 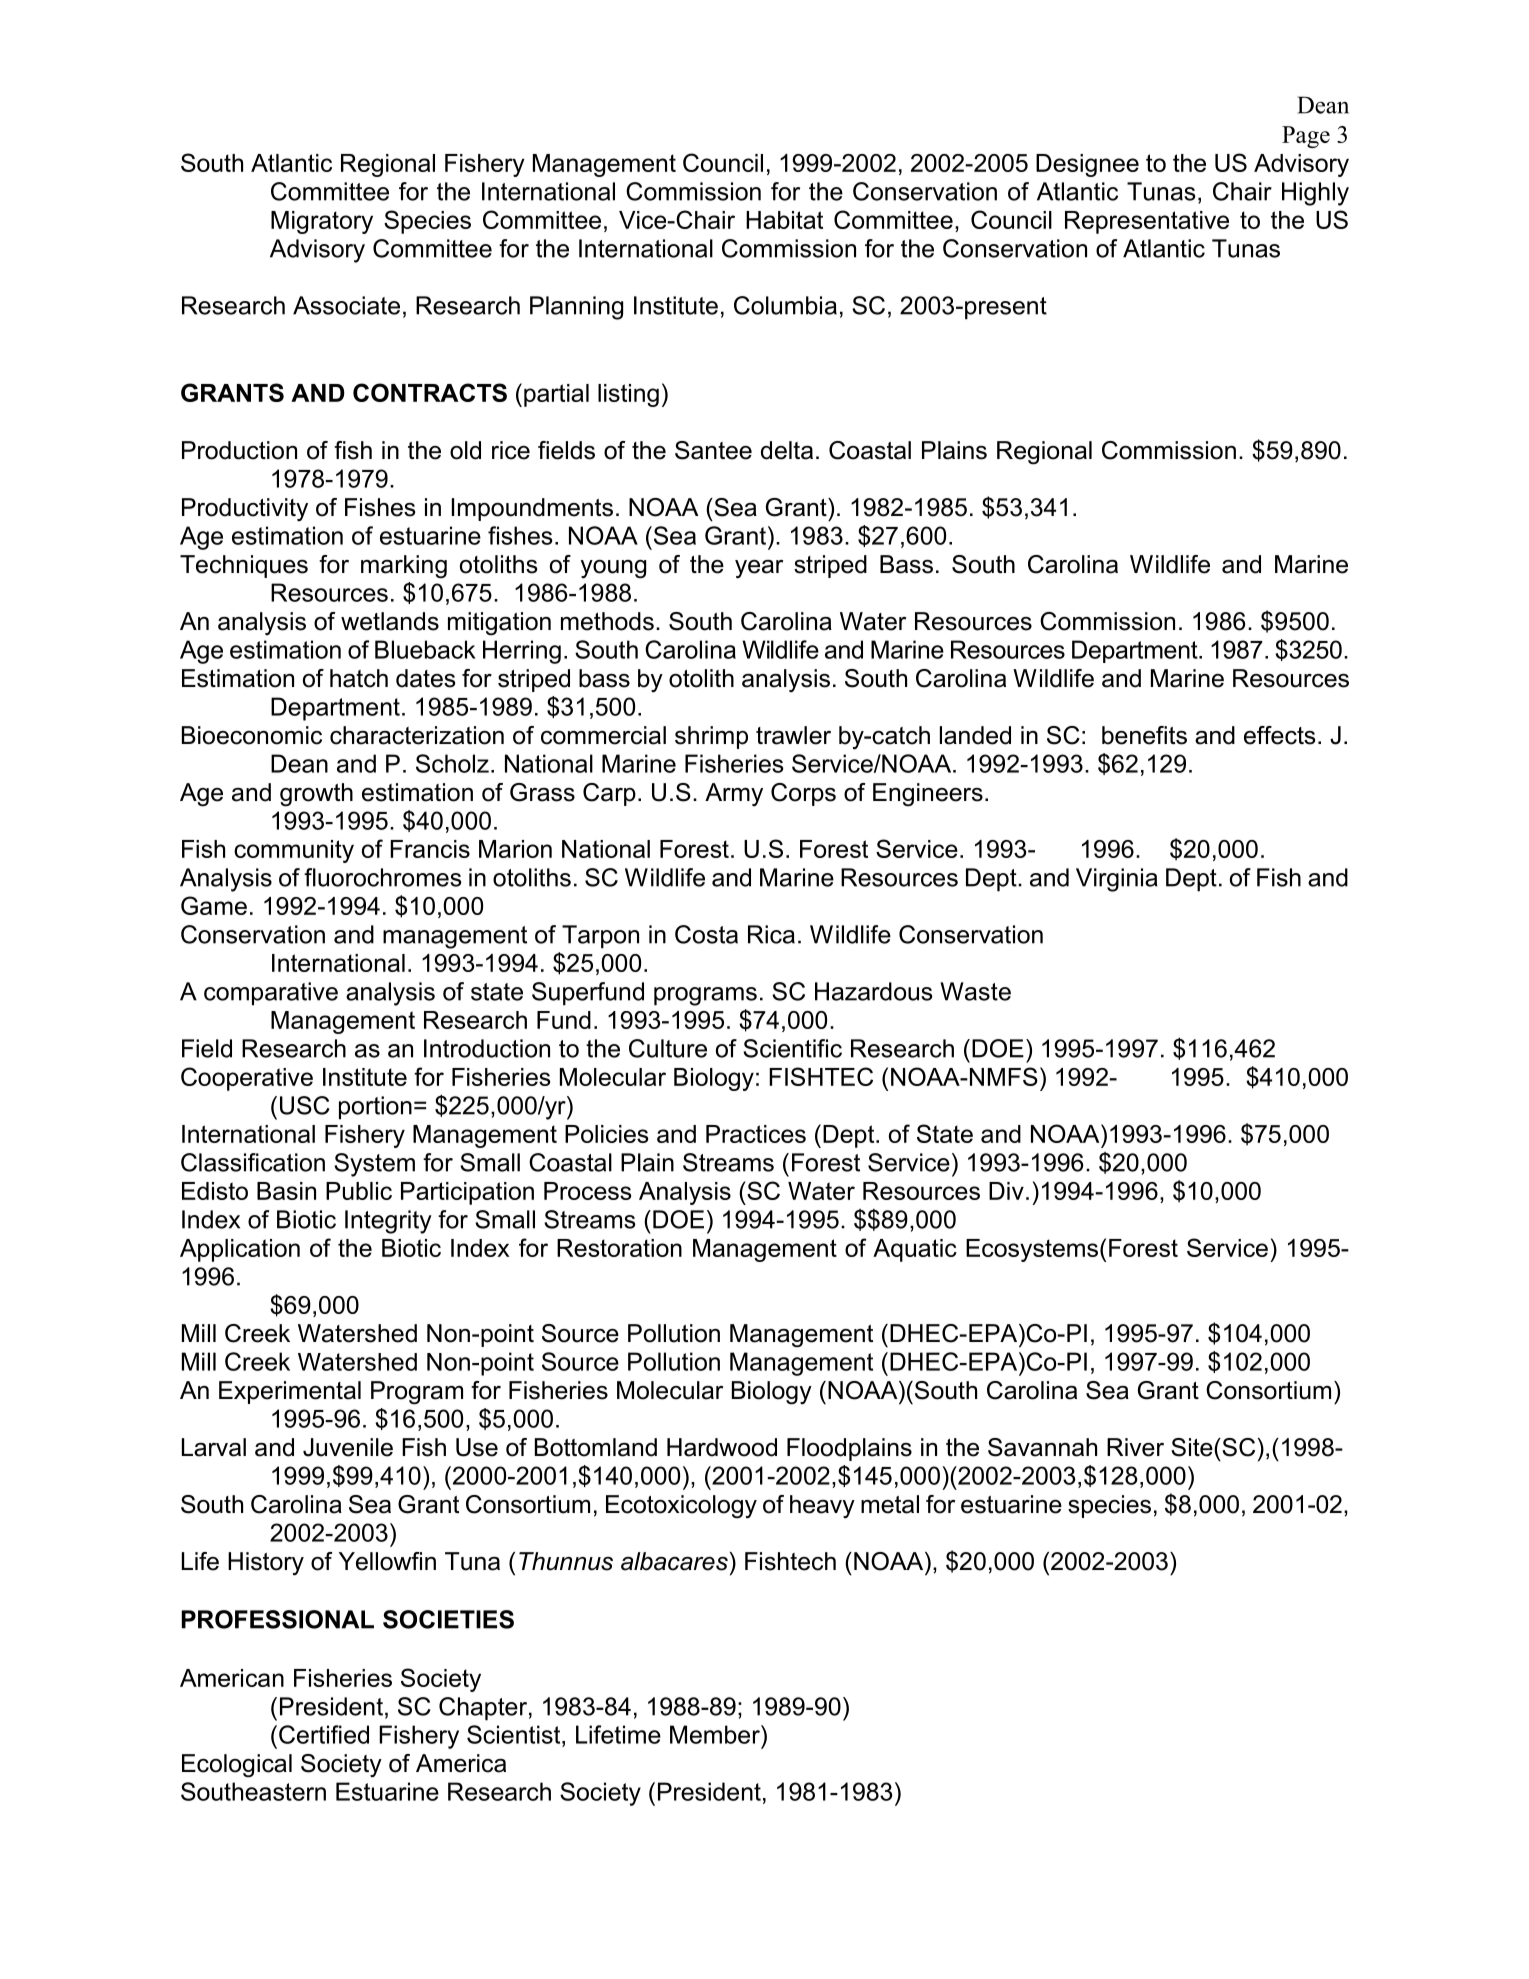 I want to click on Highly, so click(x=1315, y=194).
